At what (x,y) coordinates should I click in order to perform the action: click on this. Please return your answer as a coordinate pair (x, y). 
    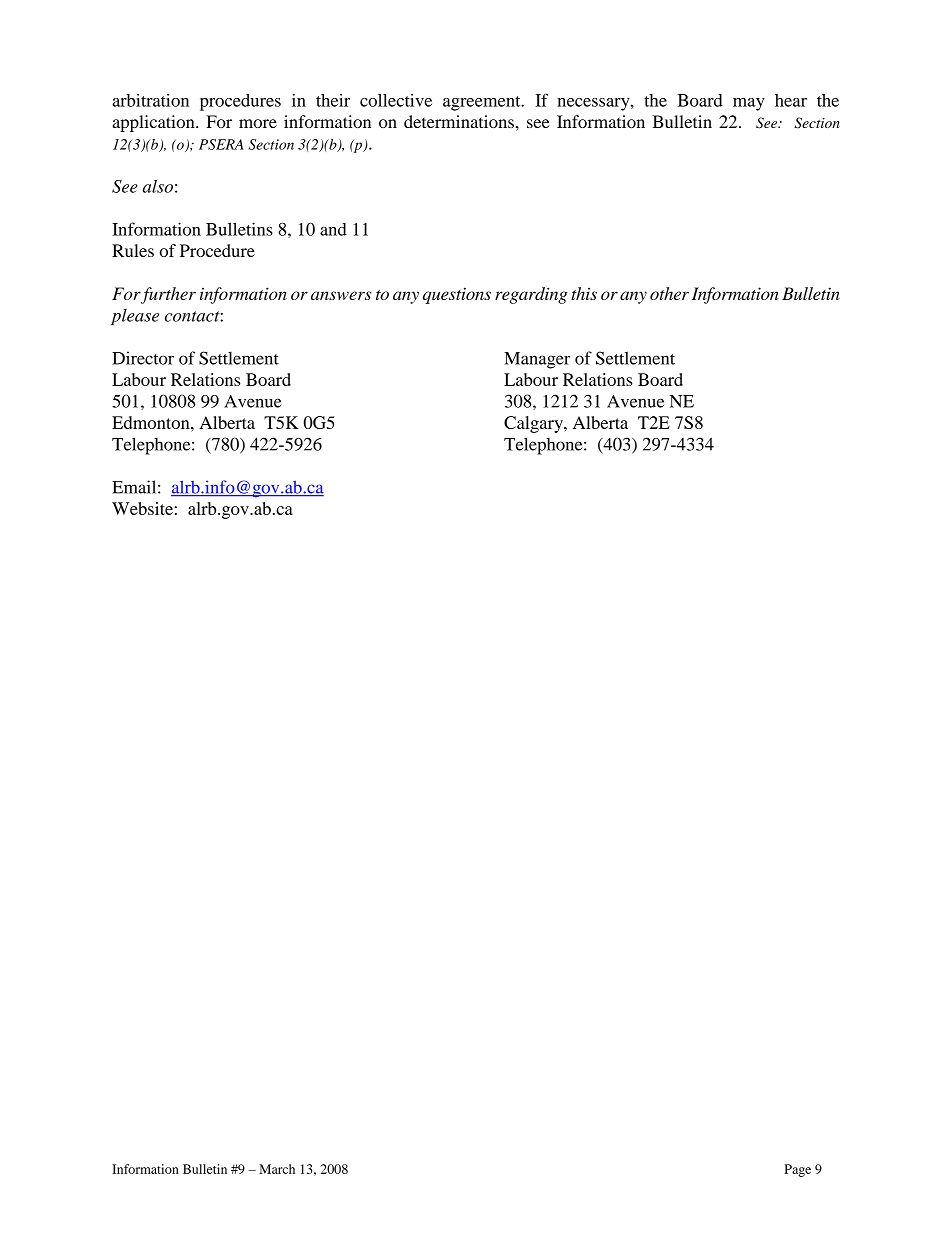
    Looking at the image, I should click on (584, 293).
